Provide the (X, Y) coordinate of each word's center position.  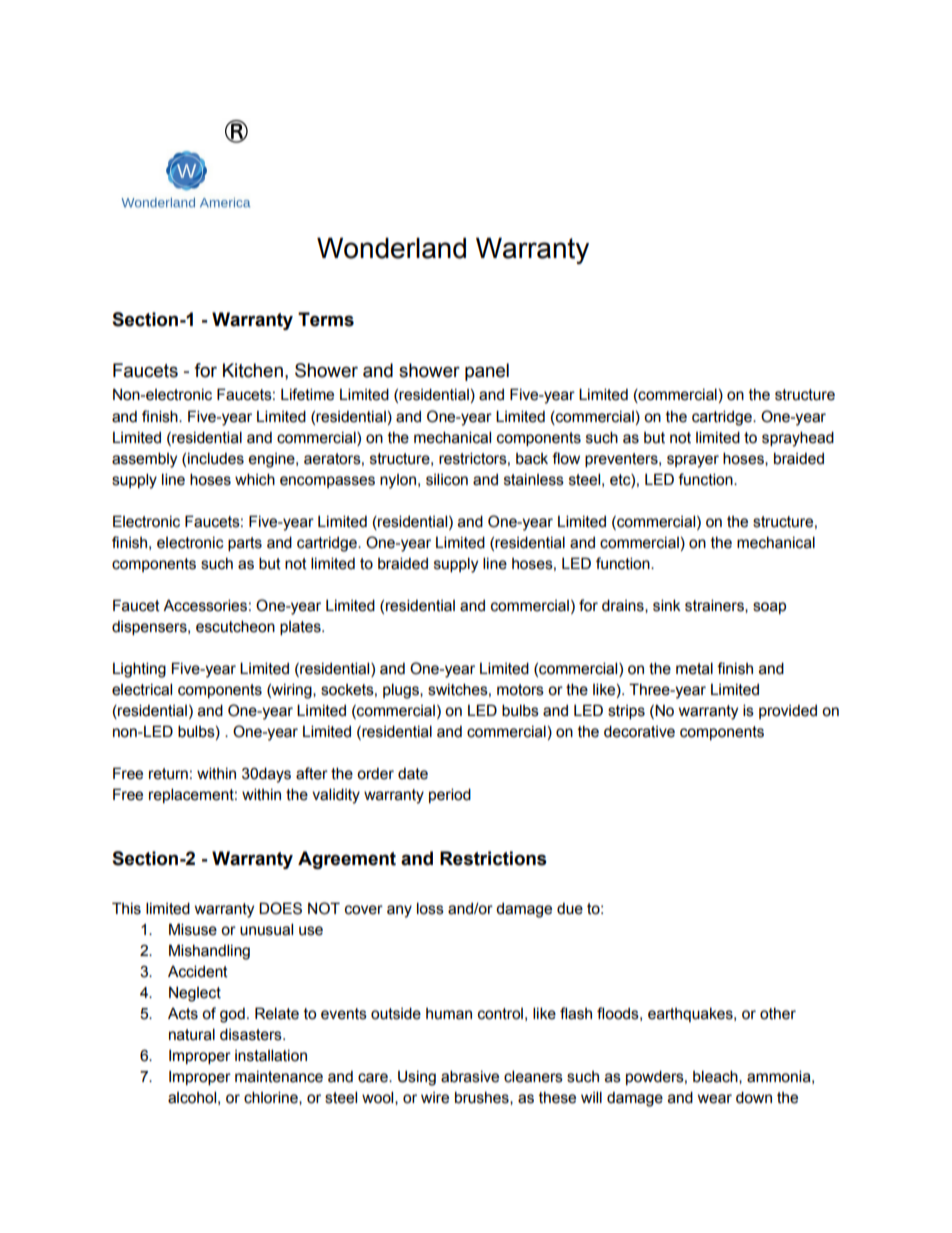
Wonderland (391, 248)
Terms (326, 319)
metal (694, 668)
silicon (447, 479)
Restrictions (493, 858)
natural (192, 1034)
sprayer (693, 461)
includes (216, 458)
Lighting (139, 670)
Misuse (193, 929)
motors (520, 690)
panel (487, 372)
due (570, 909)
